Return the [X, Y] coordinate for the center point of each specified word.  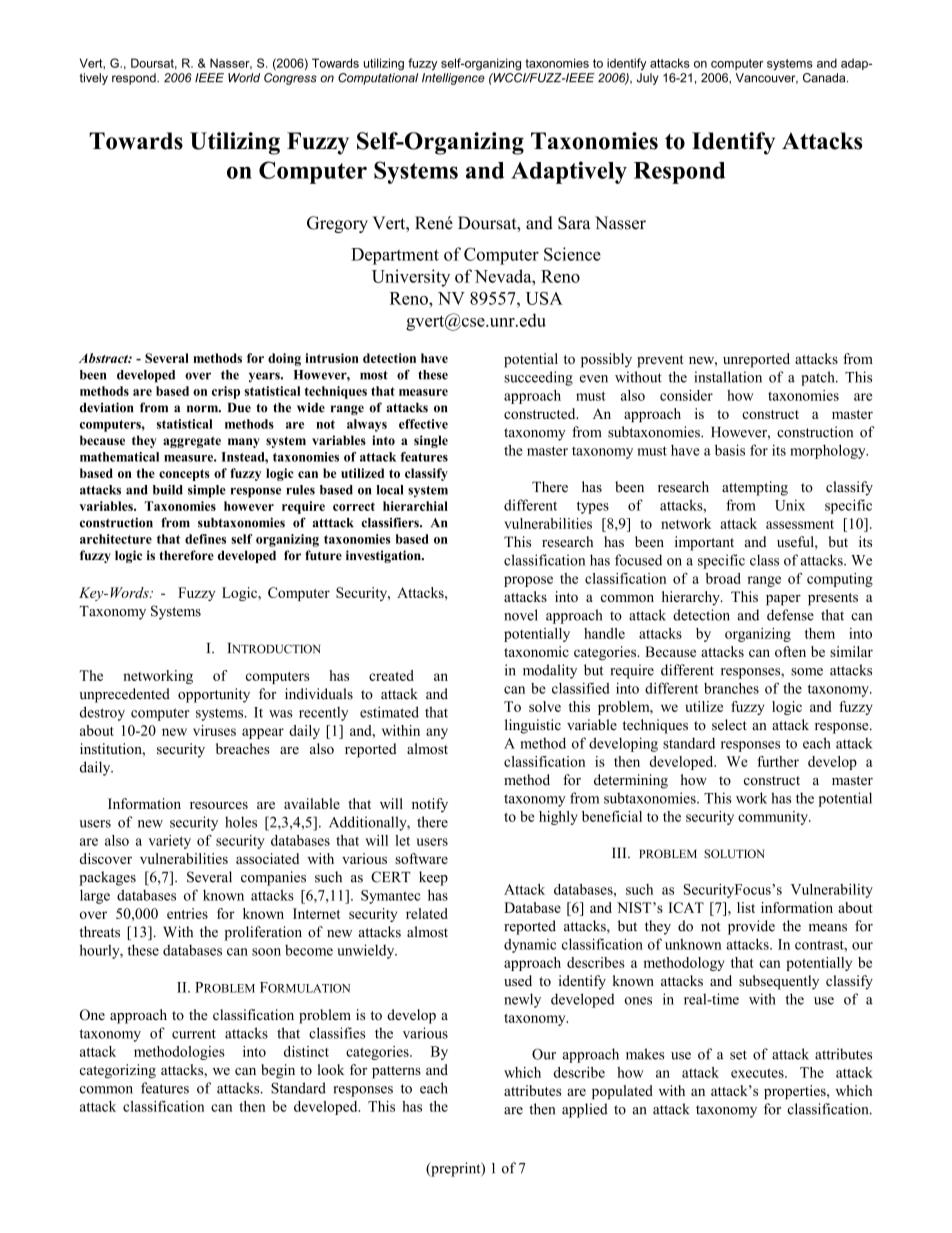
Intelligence [453, 79]
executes [758, 1073]
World [244, 78]
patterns [396, 1072]
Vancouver [767, 78]
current [194, 1034]
